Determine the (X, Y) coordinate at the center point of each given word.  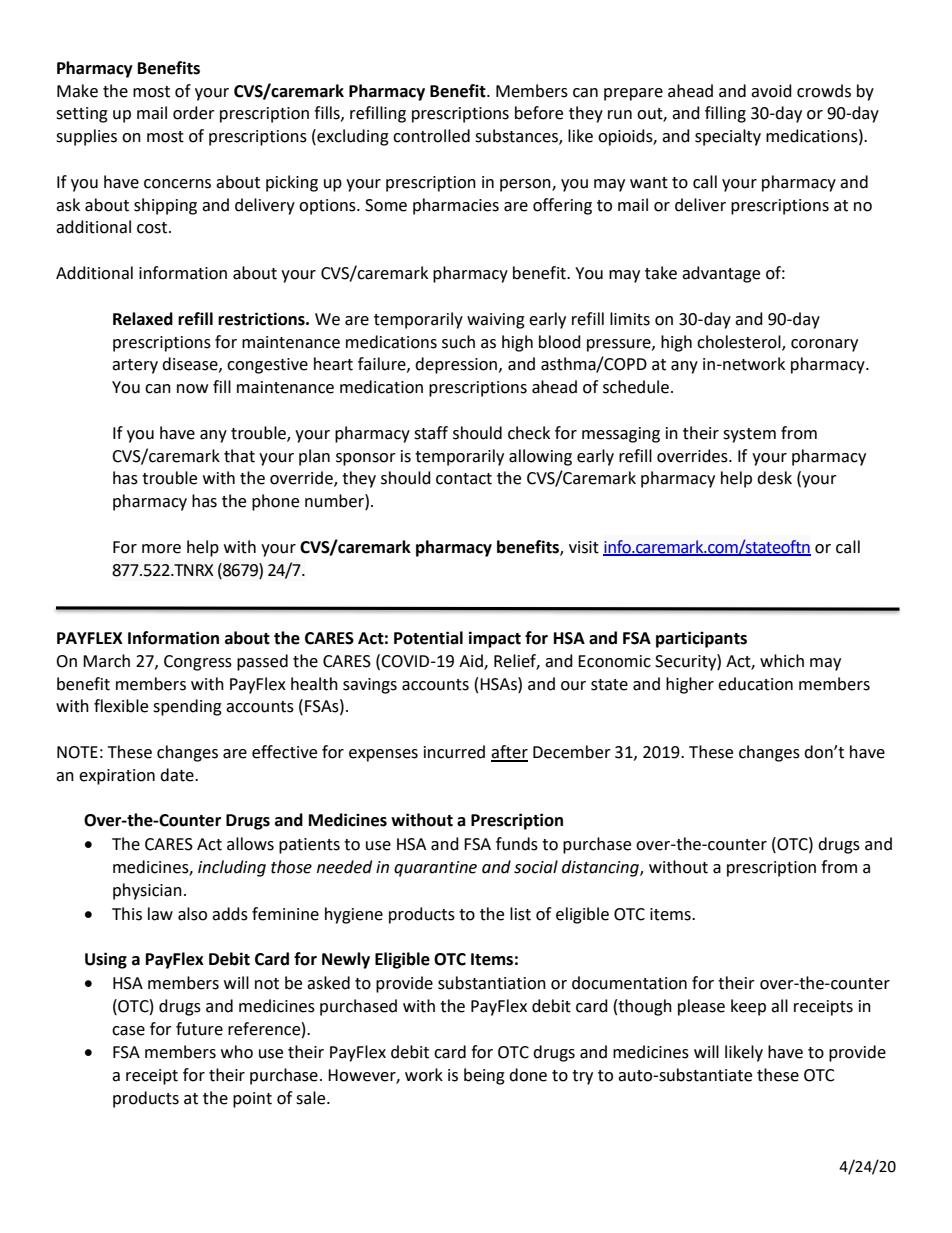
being (484, 1076)
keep (748, 1007)
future (199, 1029)
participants (701, 639)
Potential (428, 638)
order (194, 113)
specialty (728, 137)
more (161, 549)
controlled (431, 136)
